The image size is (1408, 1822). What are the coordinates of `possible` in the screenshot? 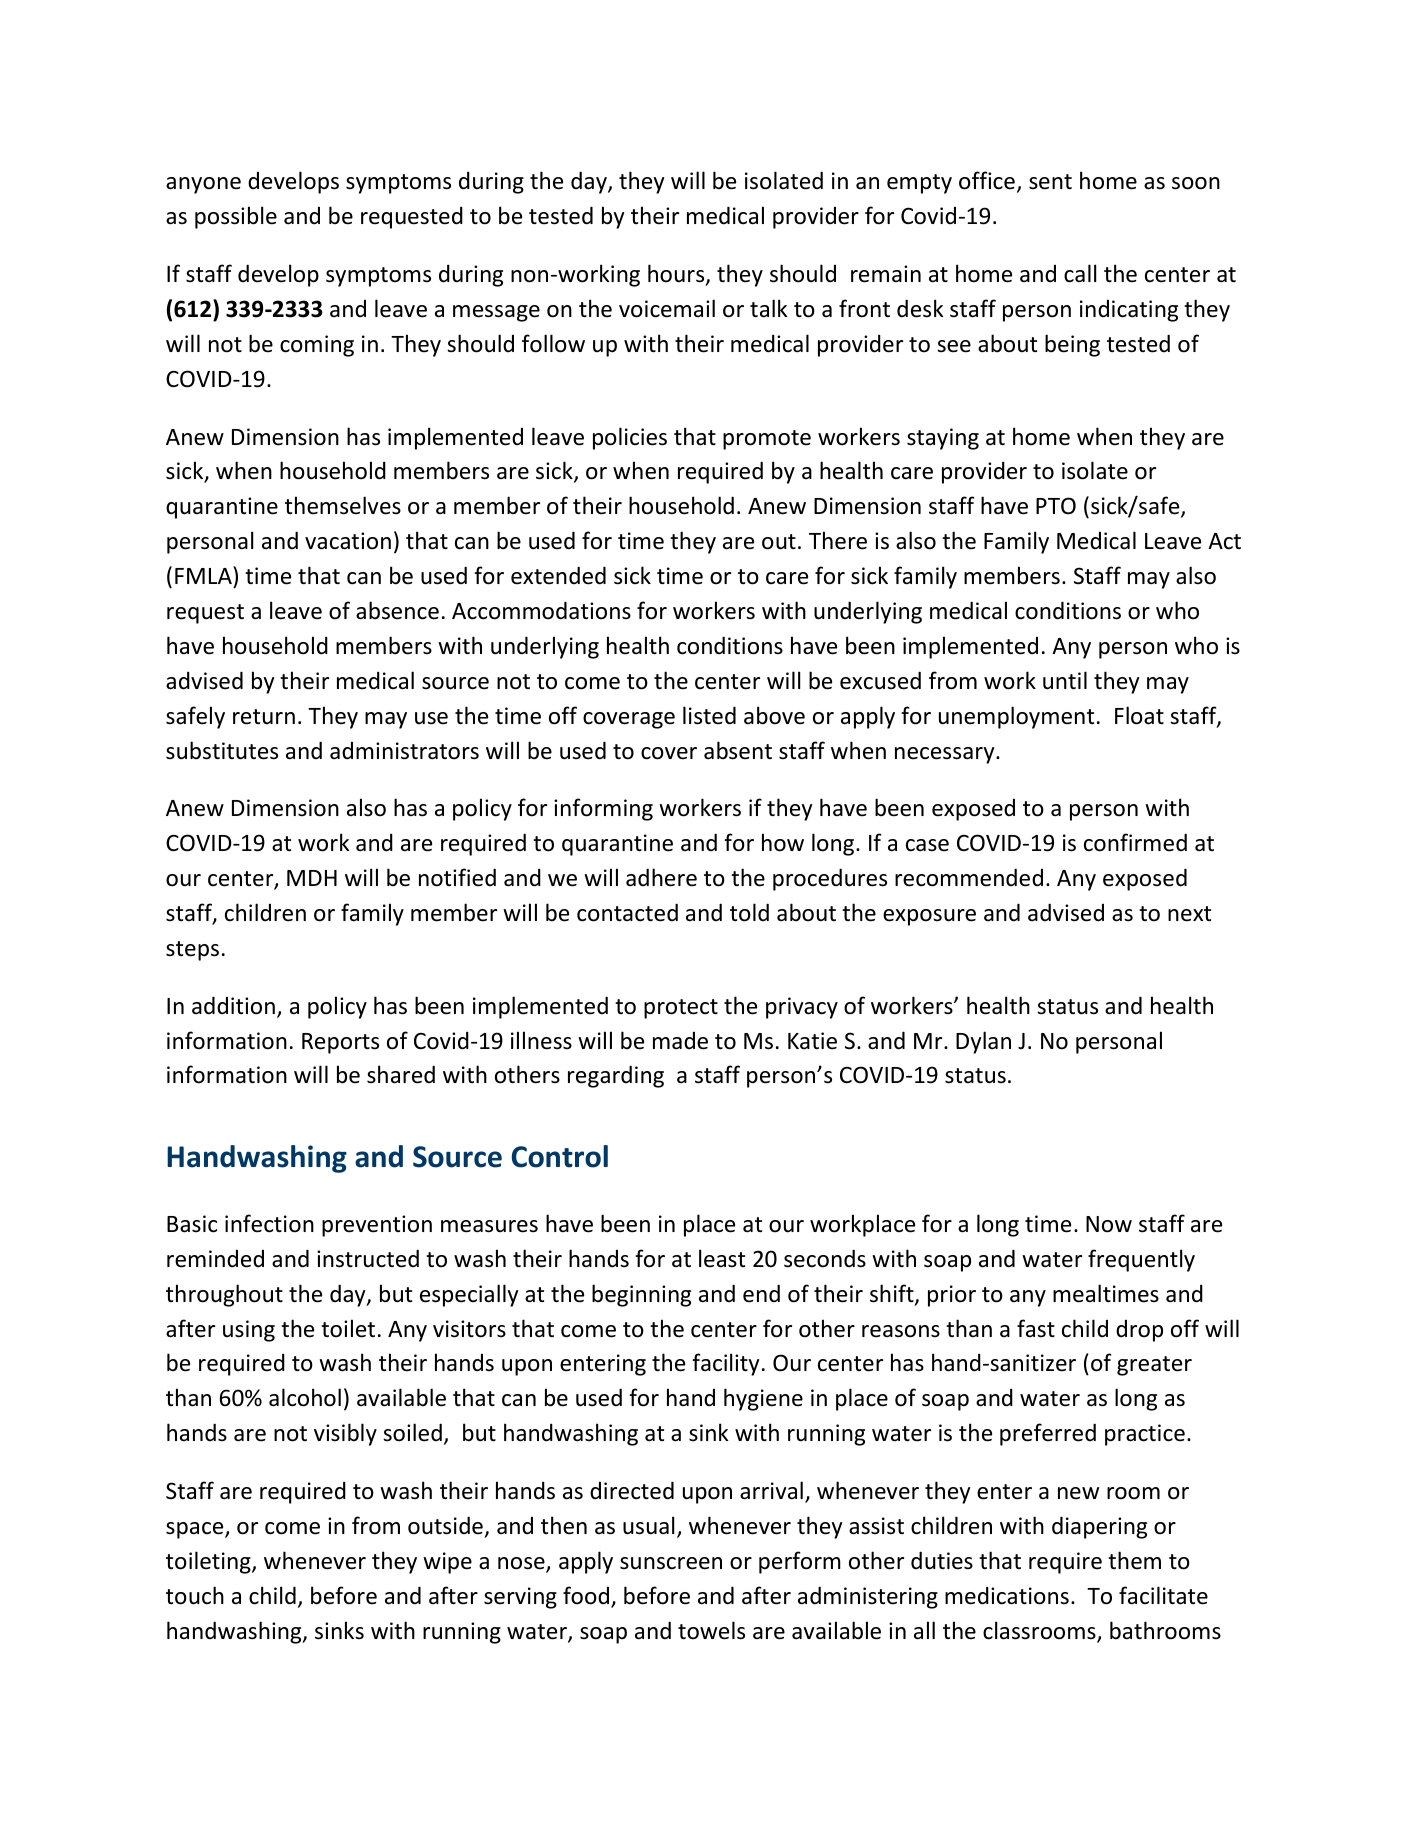 It's located at (236, 217).
